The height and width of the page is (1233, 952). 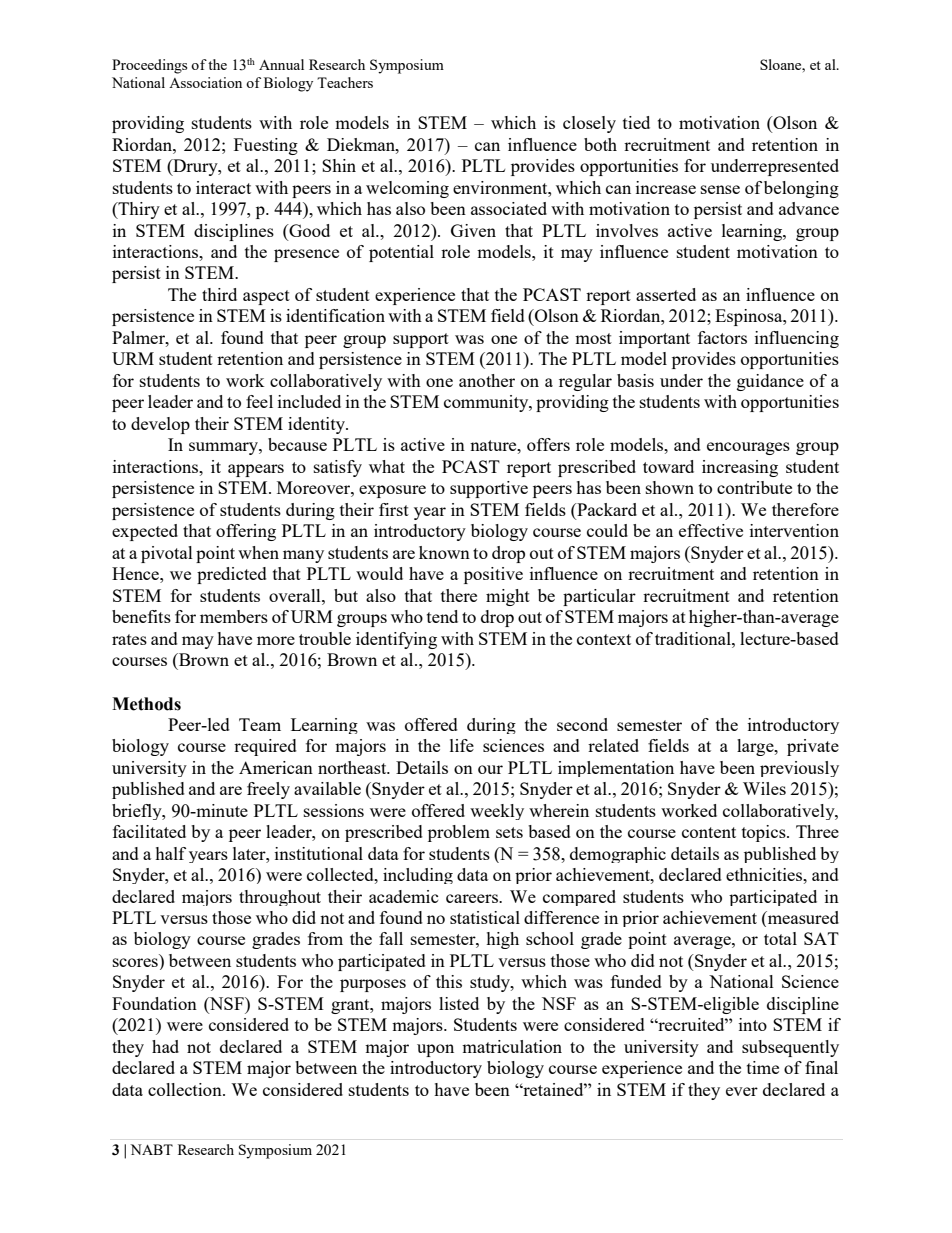 I want to click on Association, so click(x=205, y=82).
